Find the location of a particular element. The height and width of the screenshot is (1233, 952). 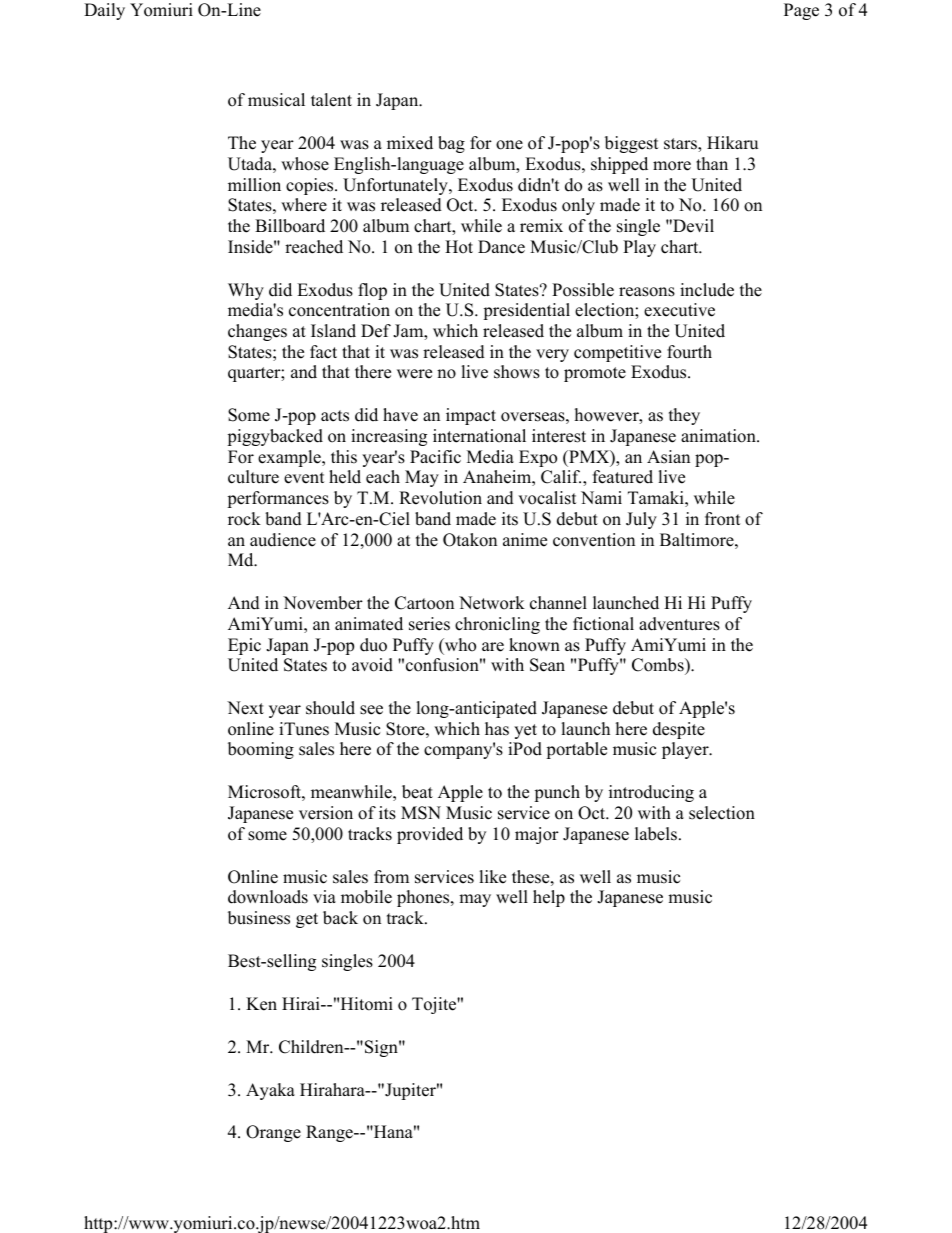

front is located at coordinates (723, 519).
